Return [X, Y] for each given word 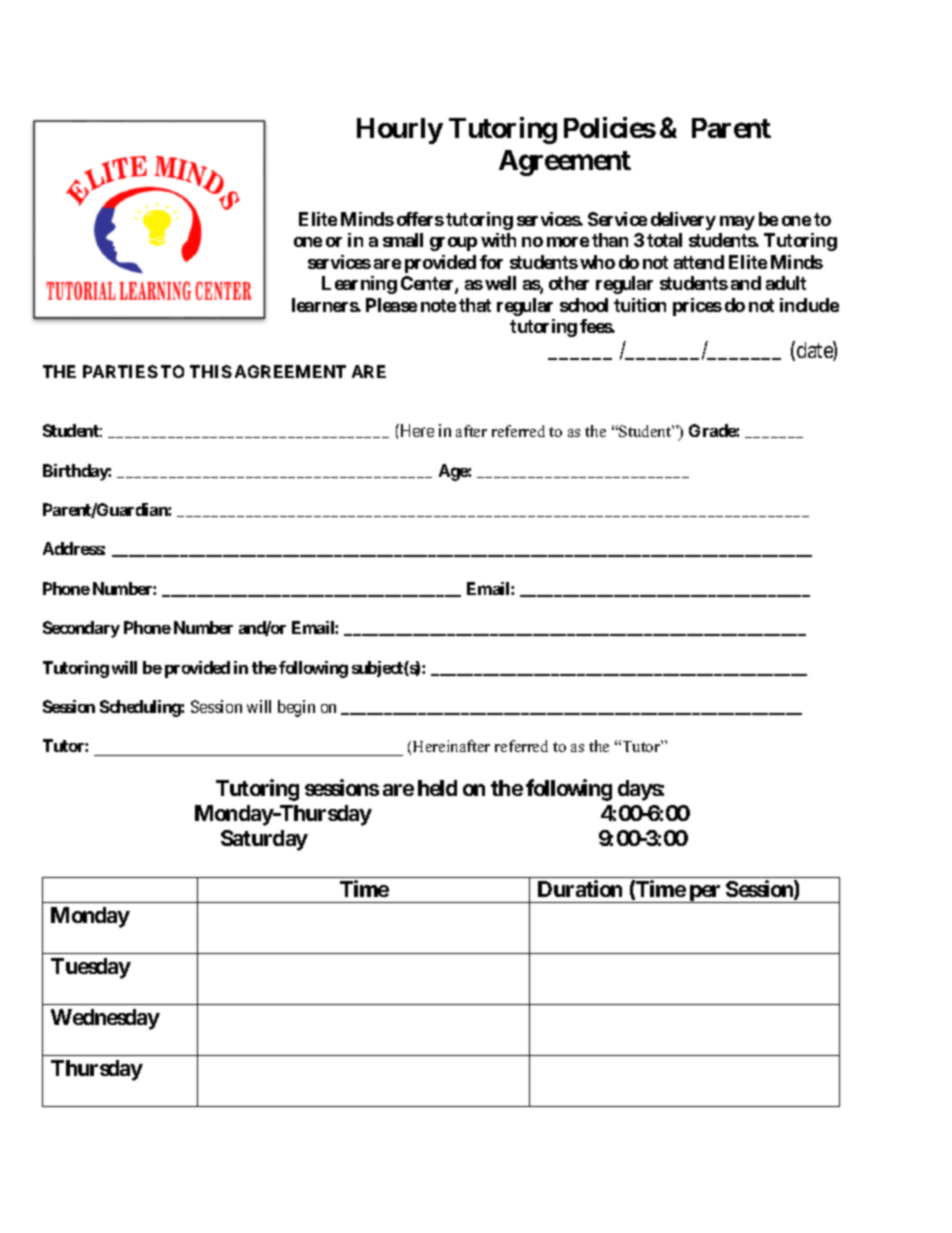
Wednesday [105, 1019]
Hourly [400, 131]
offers [420, 219]
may [737, 223]
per [705, 894]
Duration [580, 888]
